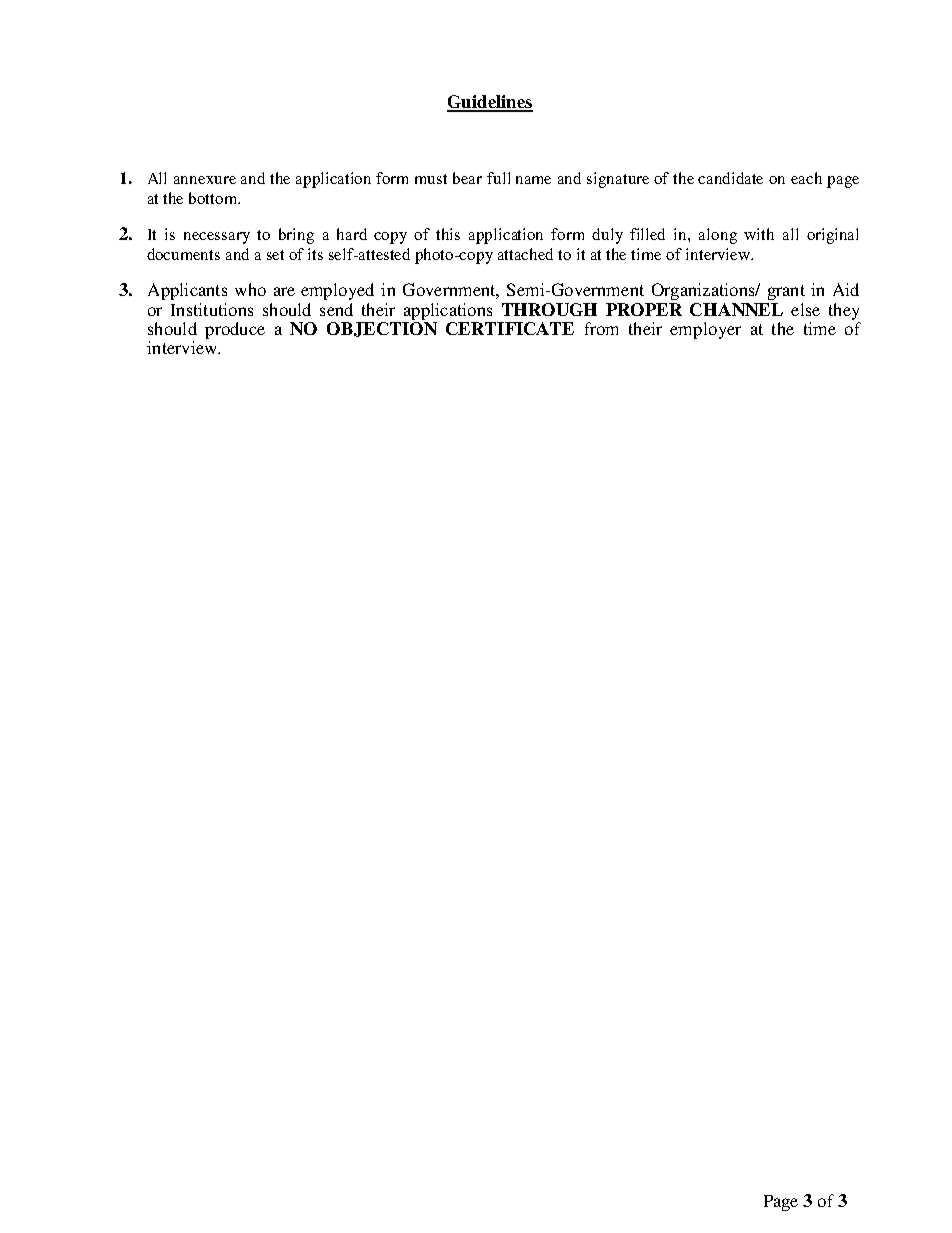 The height and width of the screenshot is (1233, 952). What do you see at coordinates (525, 254) in the screenshot?
I see `attached` at bounding box center [525, 254].
